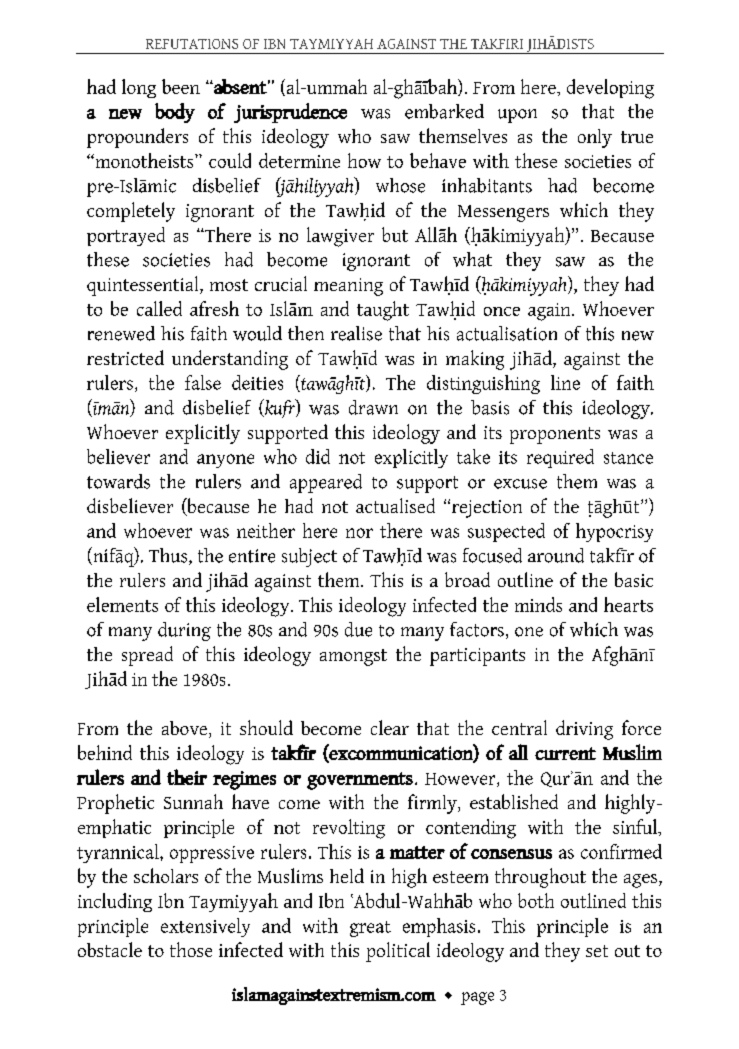 The height and width of the image is (1049, 739). Describe the element at coordinates (595, 138) in the image. I see `only` at that location.
